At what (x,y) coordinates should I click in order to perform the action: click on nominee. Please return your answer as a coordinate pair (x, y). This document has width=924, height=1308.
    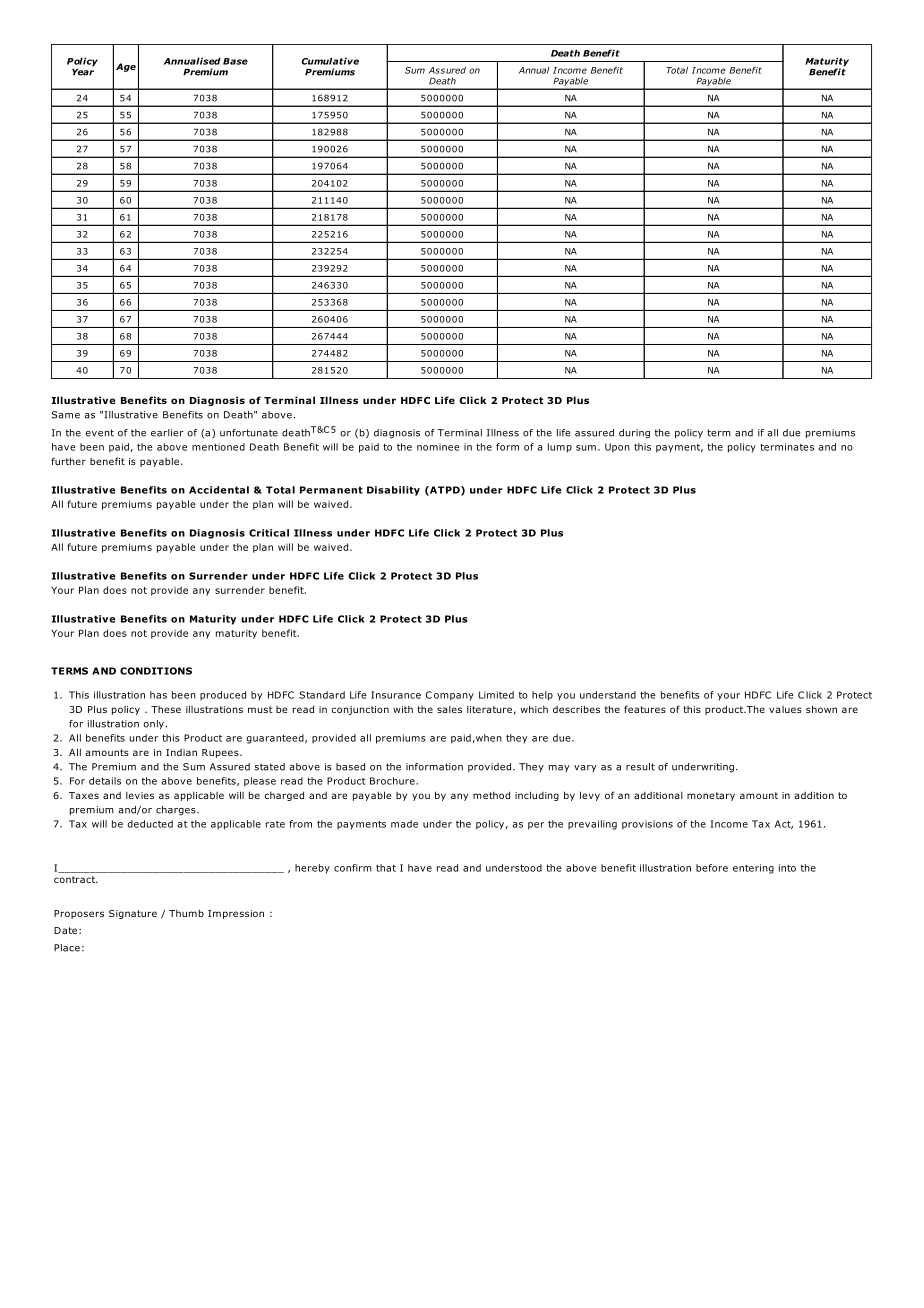
    Looking at the image, I should click on (438, 447).
